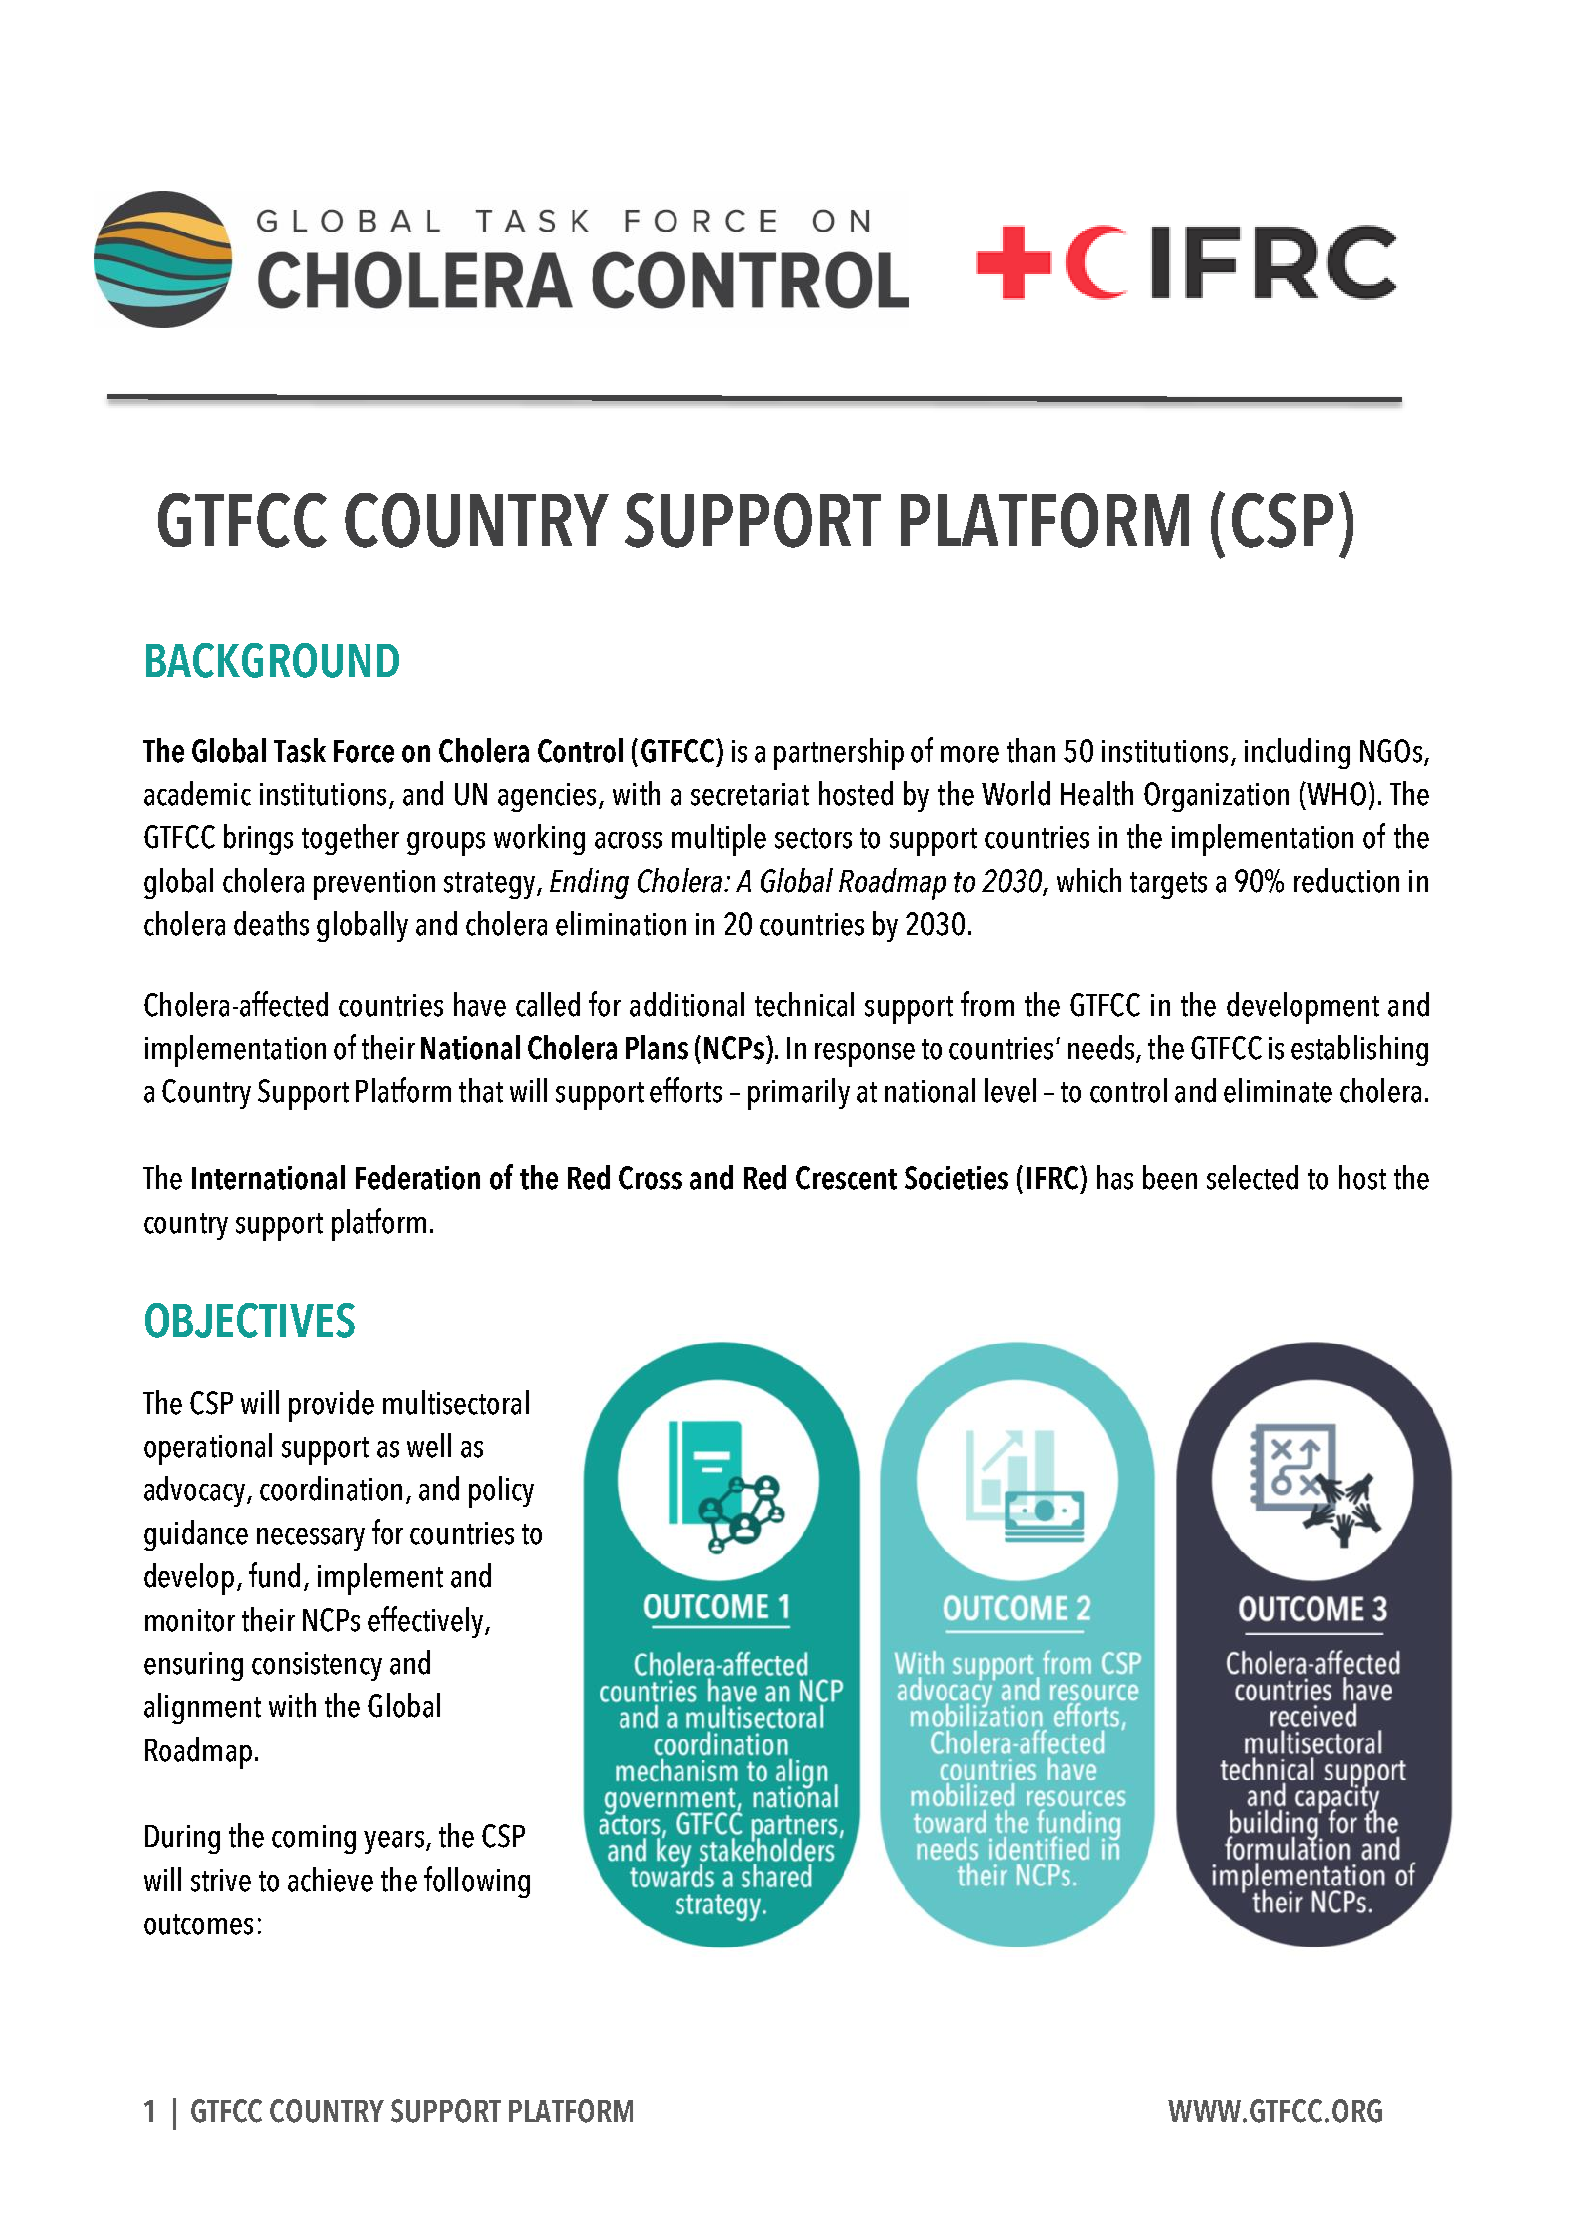  What do you see at coordinates (1297, 753) in the page?
I see `including` at bounding box center [1297, 753].
